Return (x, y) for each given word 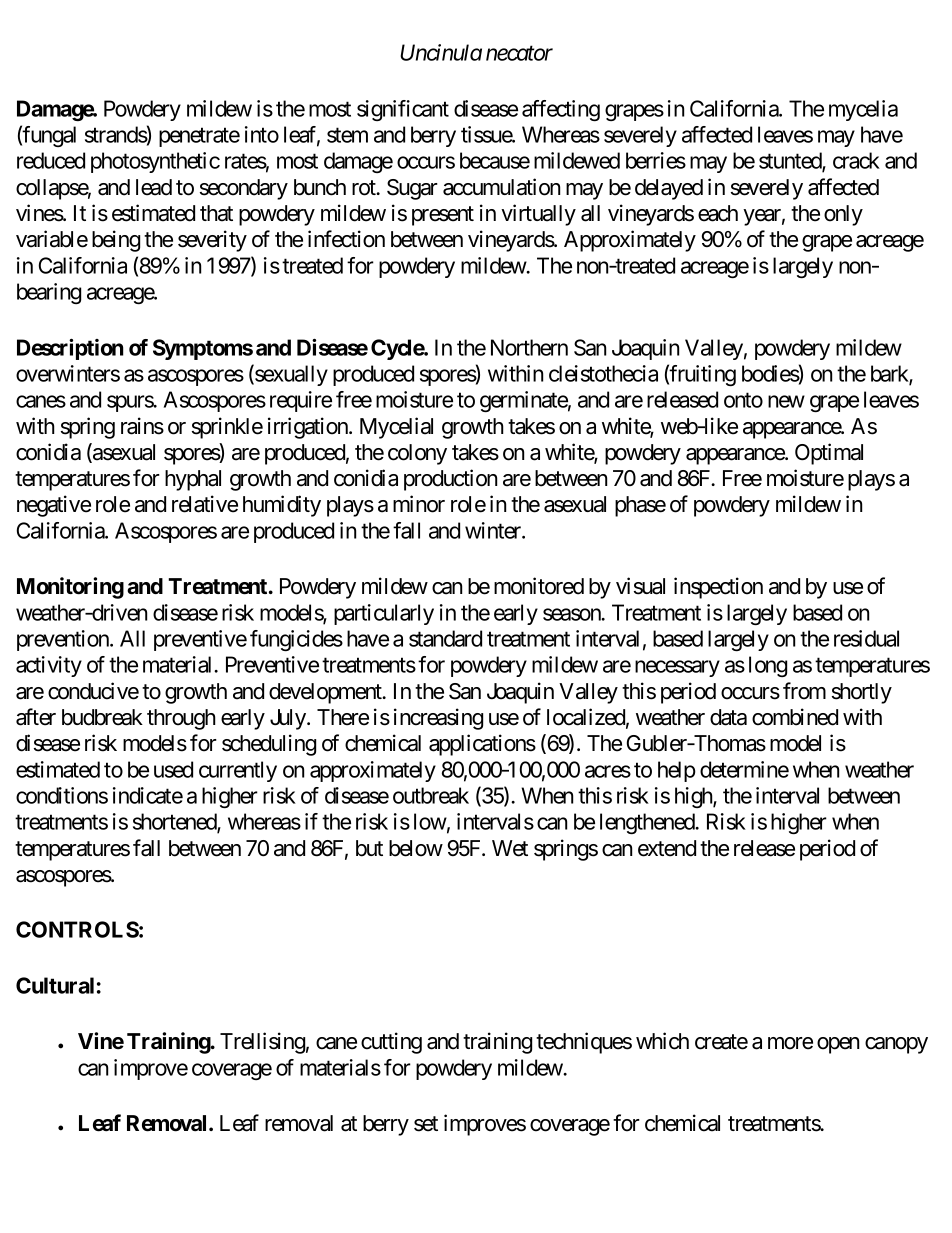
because (495, 160)
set (426, 1124)
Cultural (55, 985)
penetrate (199, 137)
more (790, 1043)
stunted (791, 162)
